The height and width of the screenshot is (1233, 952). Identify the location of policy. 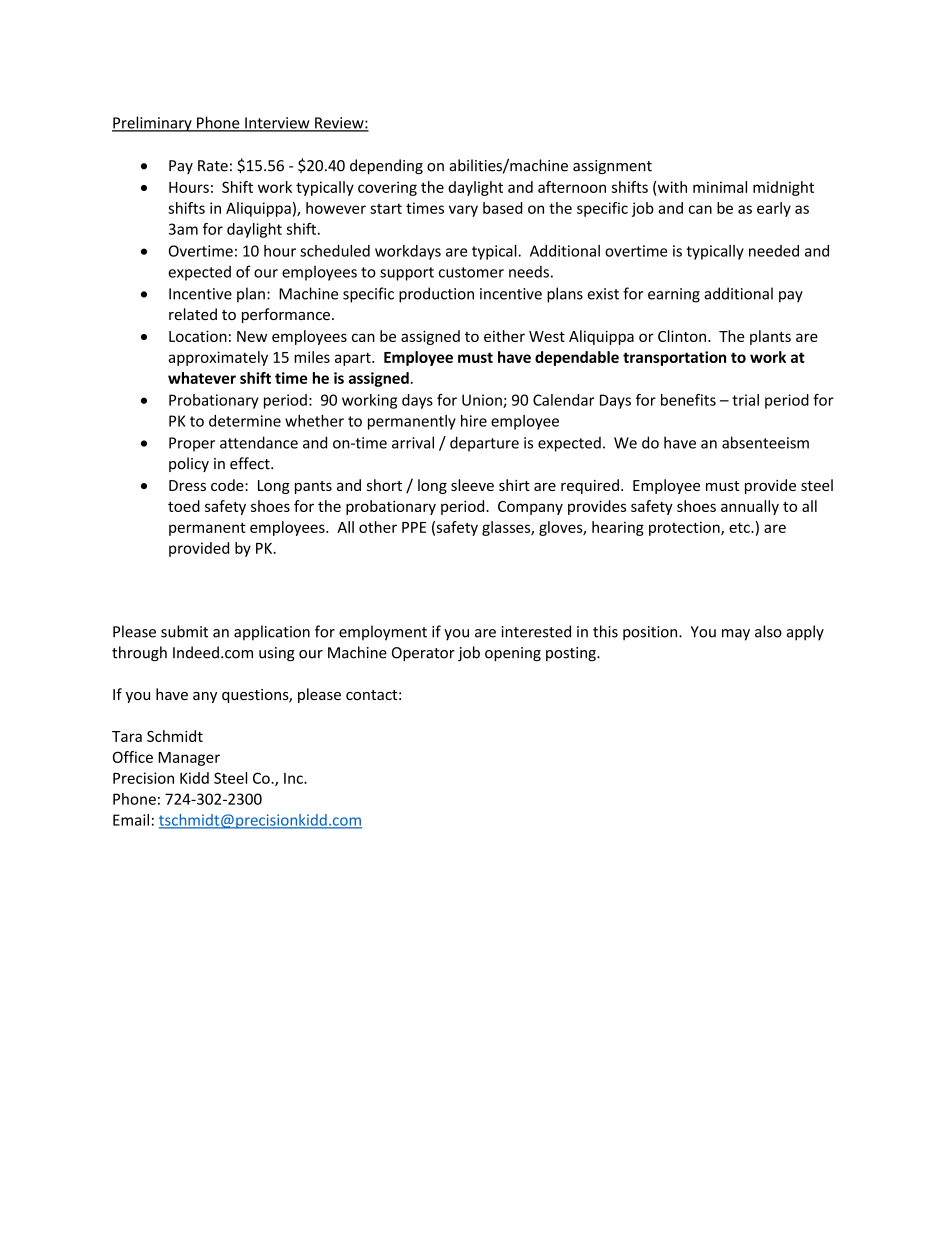
(189, 464).
